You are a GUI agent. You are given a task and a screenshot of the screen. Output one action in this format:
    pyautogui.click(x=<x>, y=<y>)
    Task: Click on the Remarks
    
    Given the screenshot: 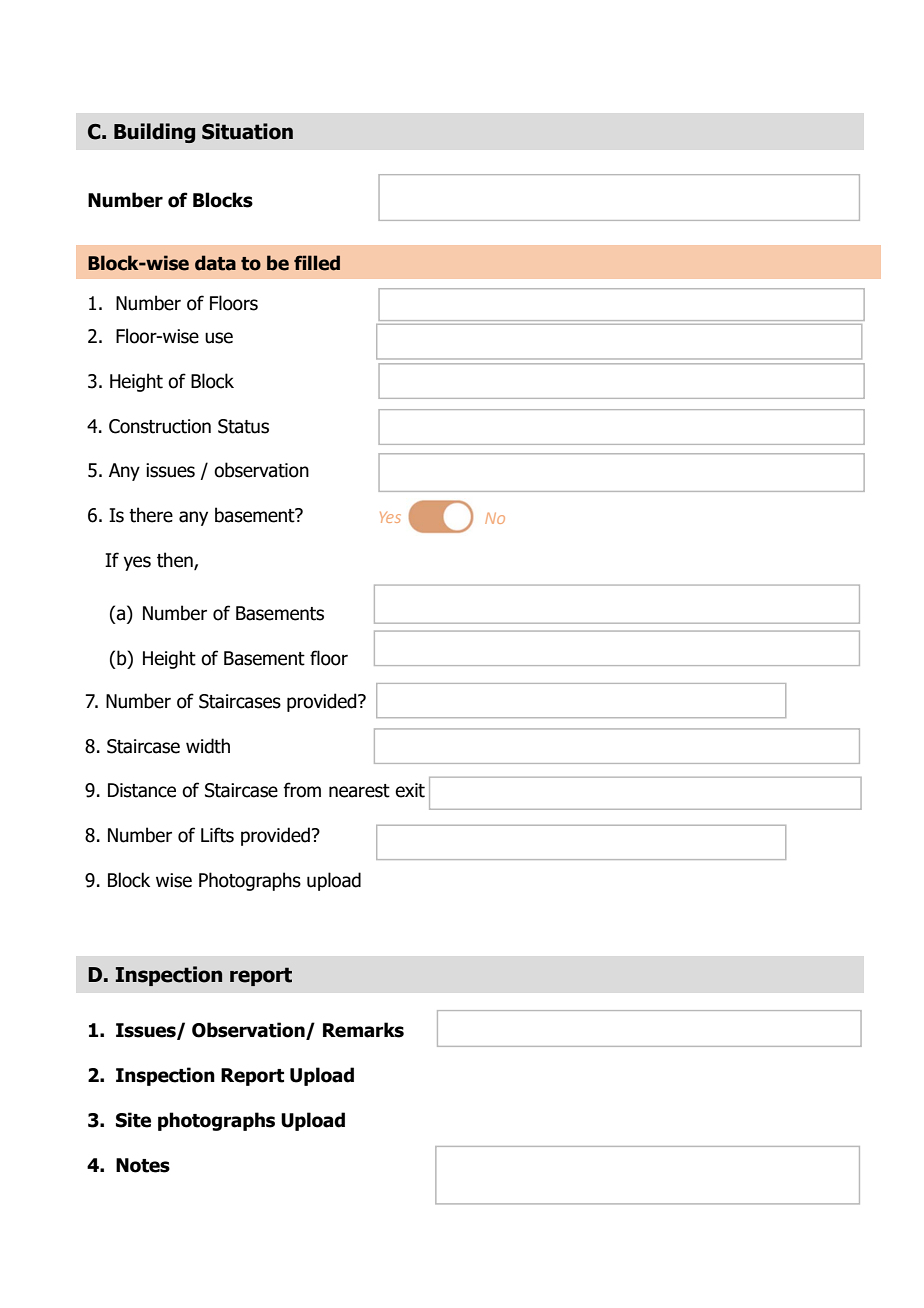 What is the action you would take?
    pyautogui.click(x=363, y=1030)
